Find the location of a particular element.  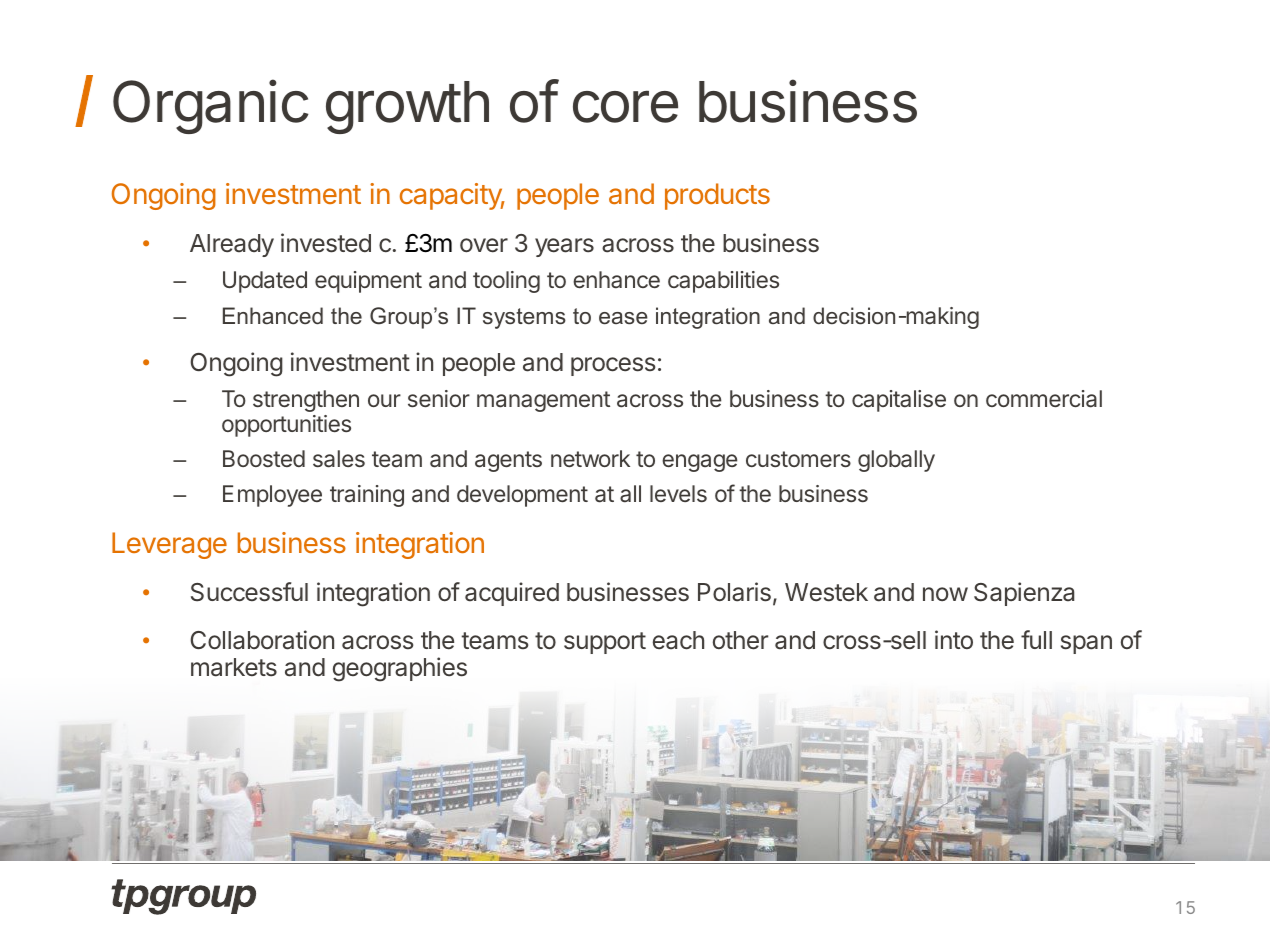

now is located at coordinates (945, 594).
